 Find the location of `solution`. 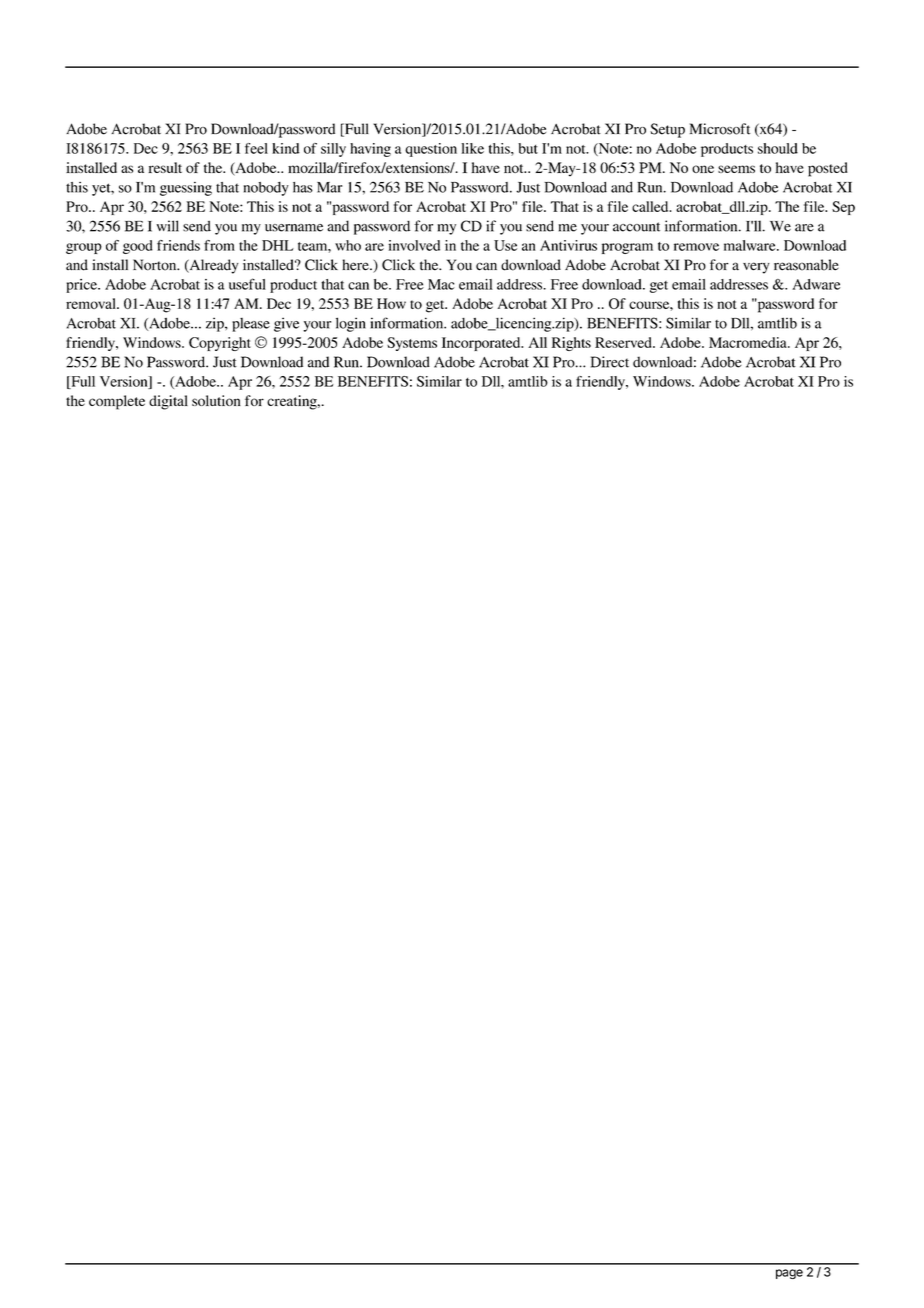

solution is located at coordinates (216, 400).
